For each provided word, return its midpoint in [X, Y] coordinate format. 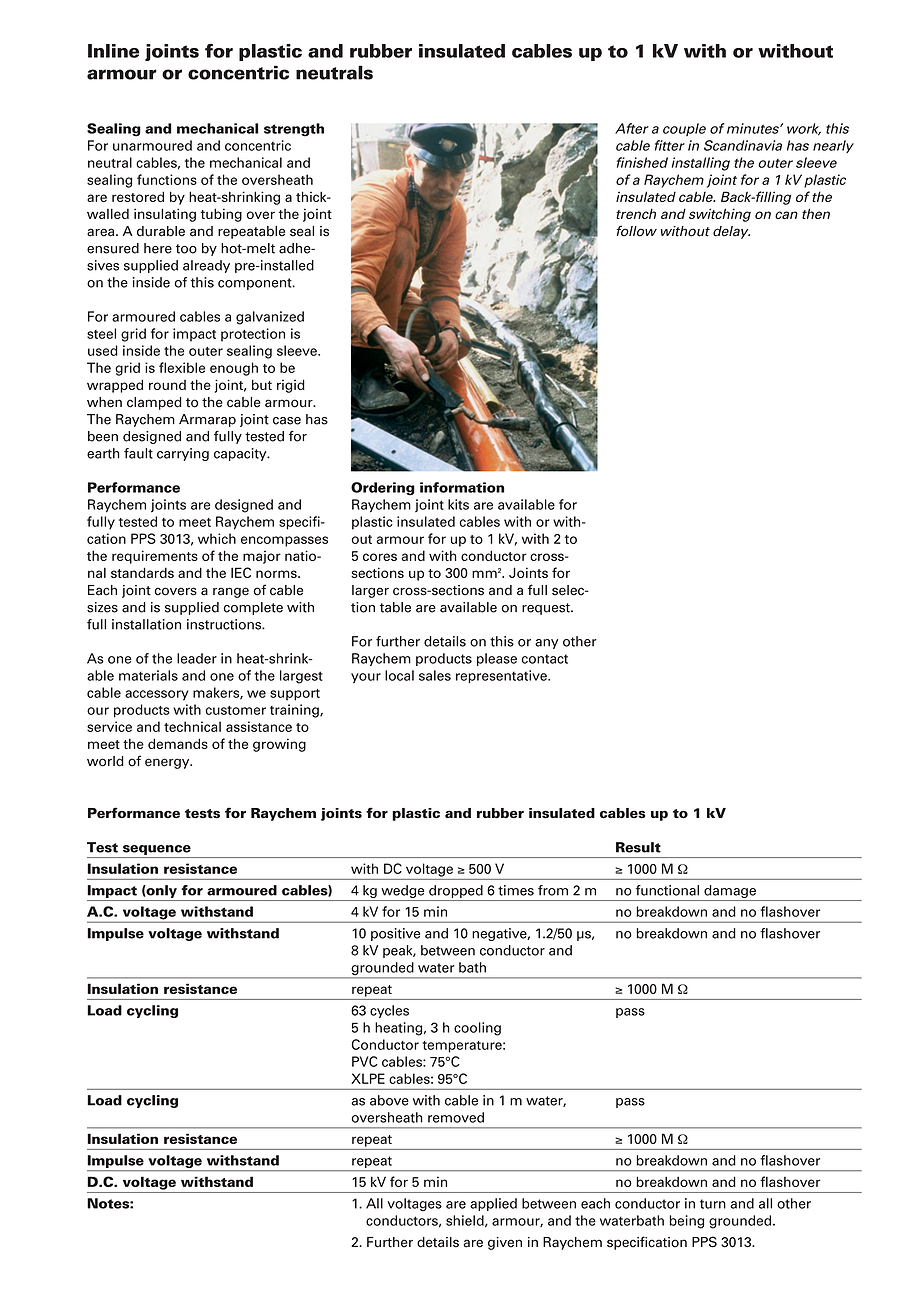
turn [713, 1204]
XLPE [368, 1078]
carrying [183, 454]
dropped [456, 891]
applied [493, 1204]
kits [458, 504]
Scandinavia [743, 145]
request [547, 609]
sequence [157, 850]
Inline [113, 51]
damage [730, 891]
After [632, 128]
